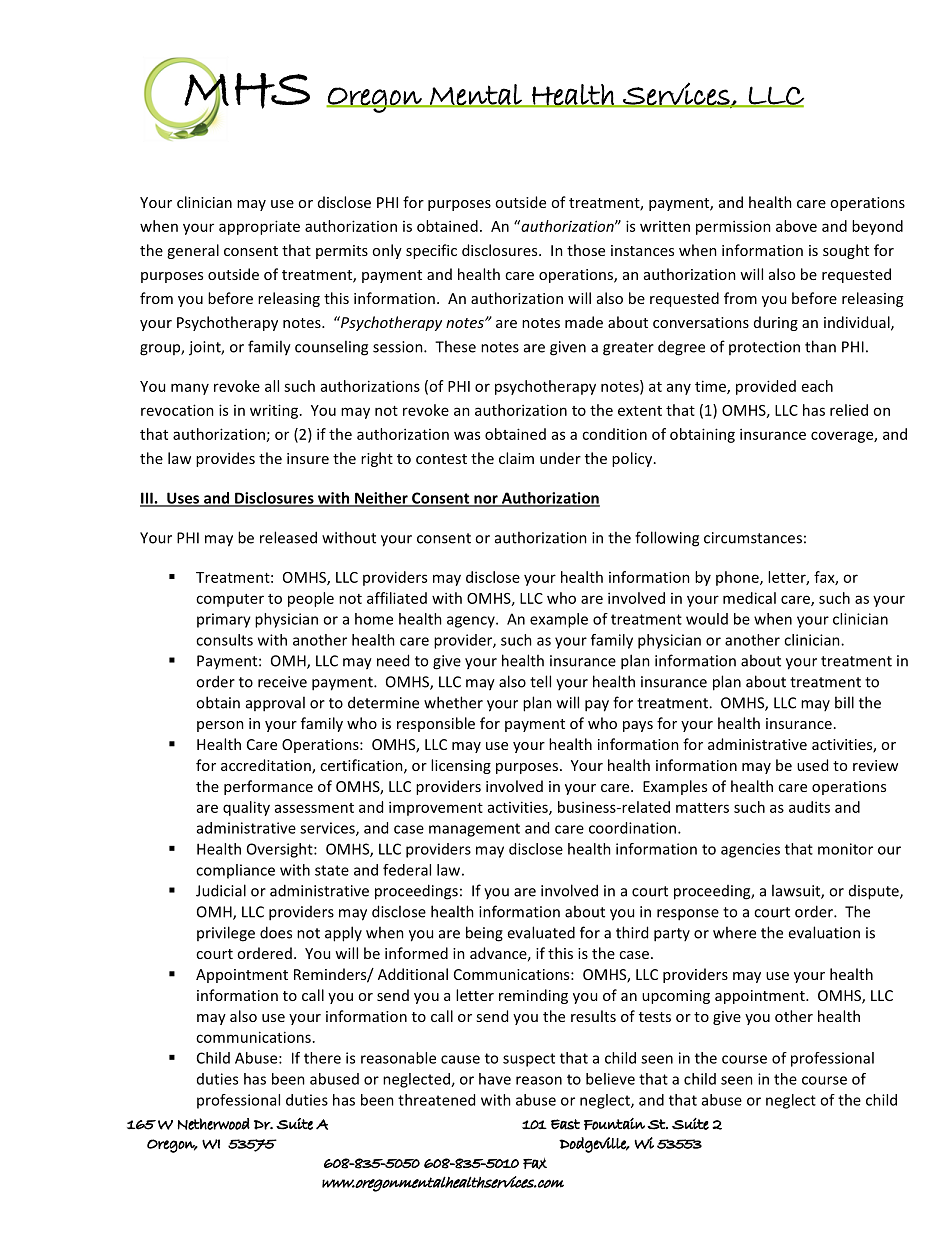 This page has height=1233, width=952. What do you see at coordinates (193, 251) in the page?
I see `general` at bounding box center [193, 251].
